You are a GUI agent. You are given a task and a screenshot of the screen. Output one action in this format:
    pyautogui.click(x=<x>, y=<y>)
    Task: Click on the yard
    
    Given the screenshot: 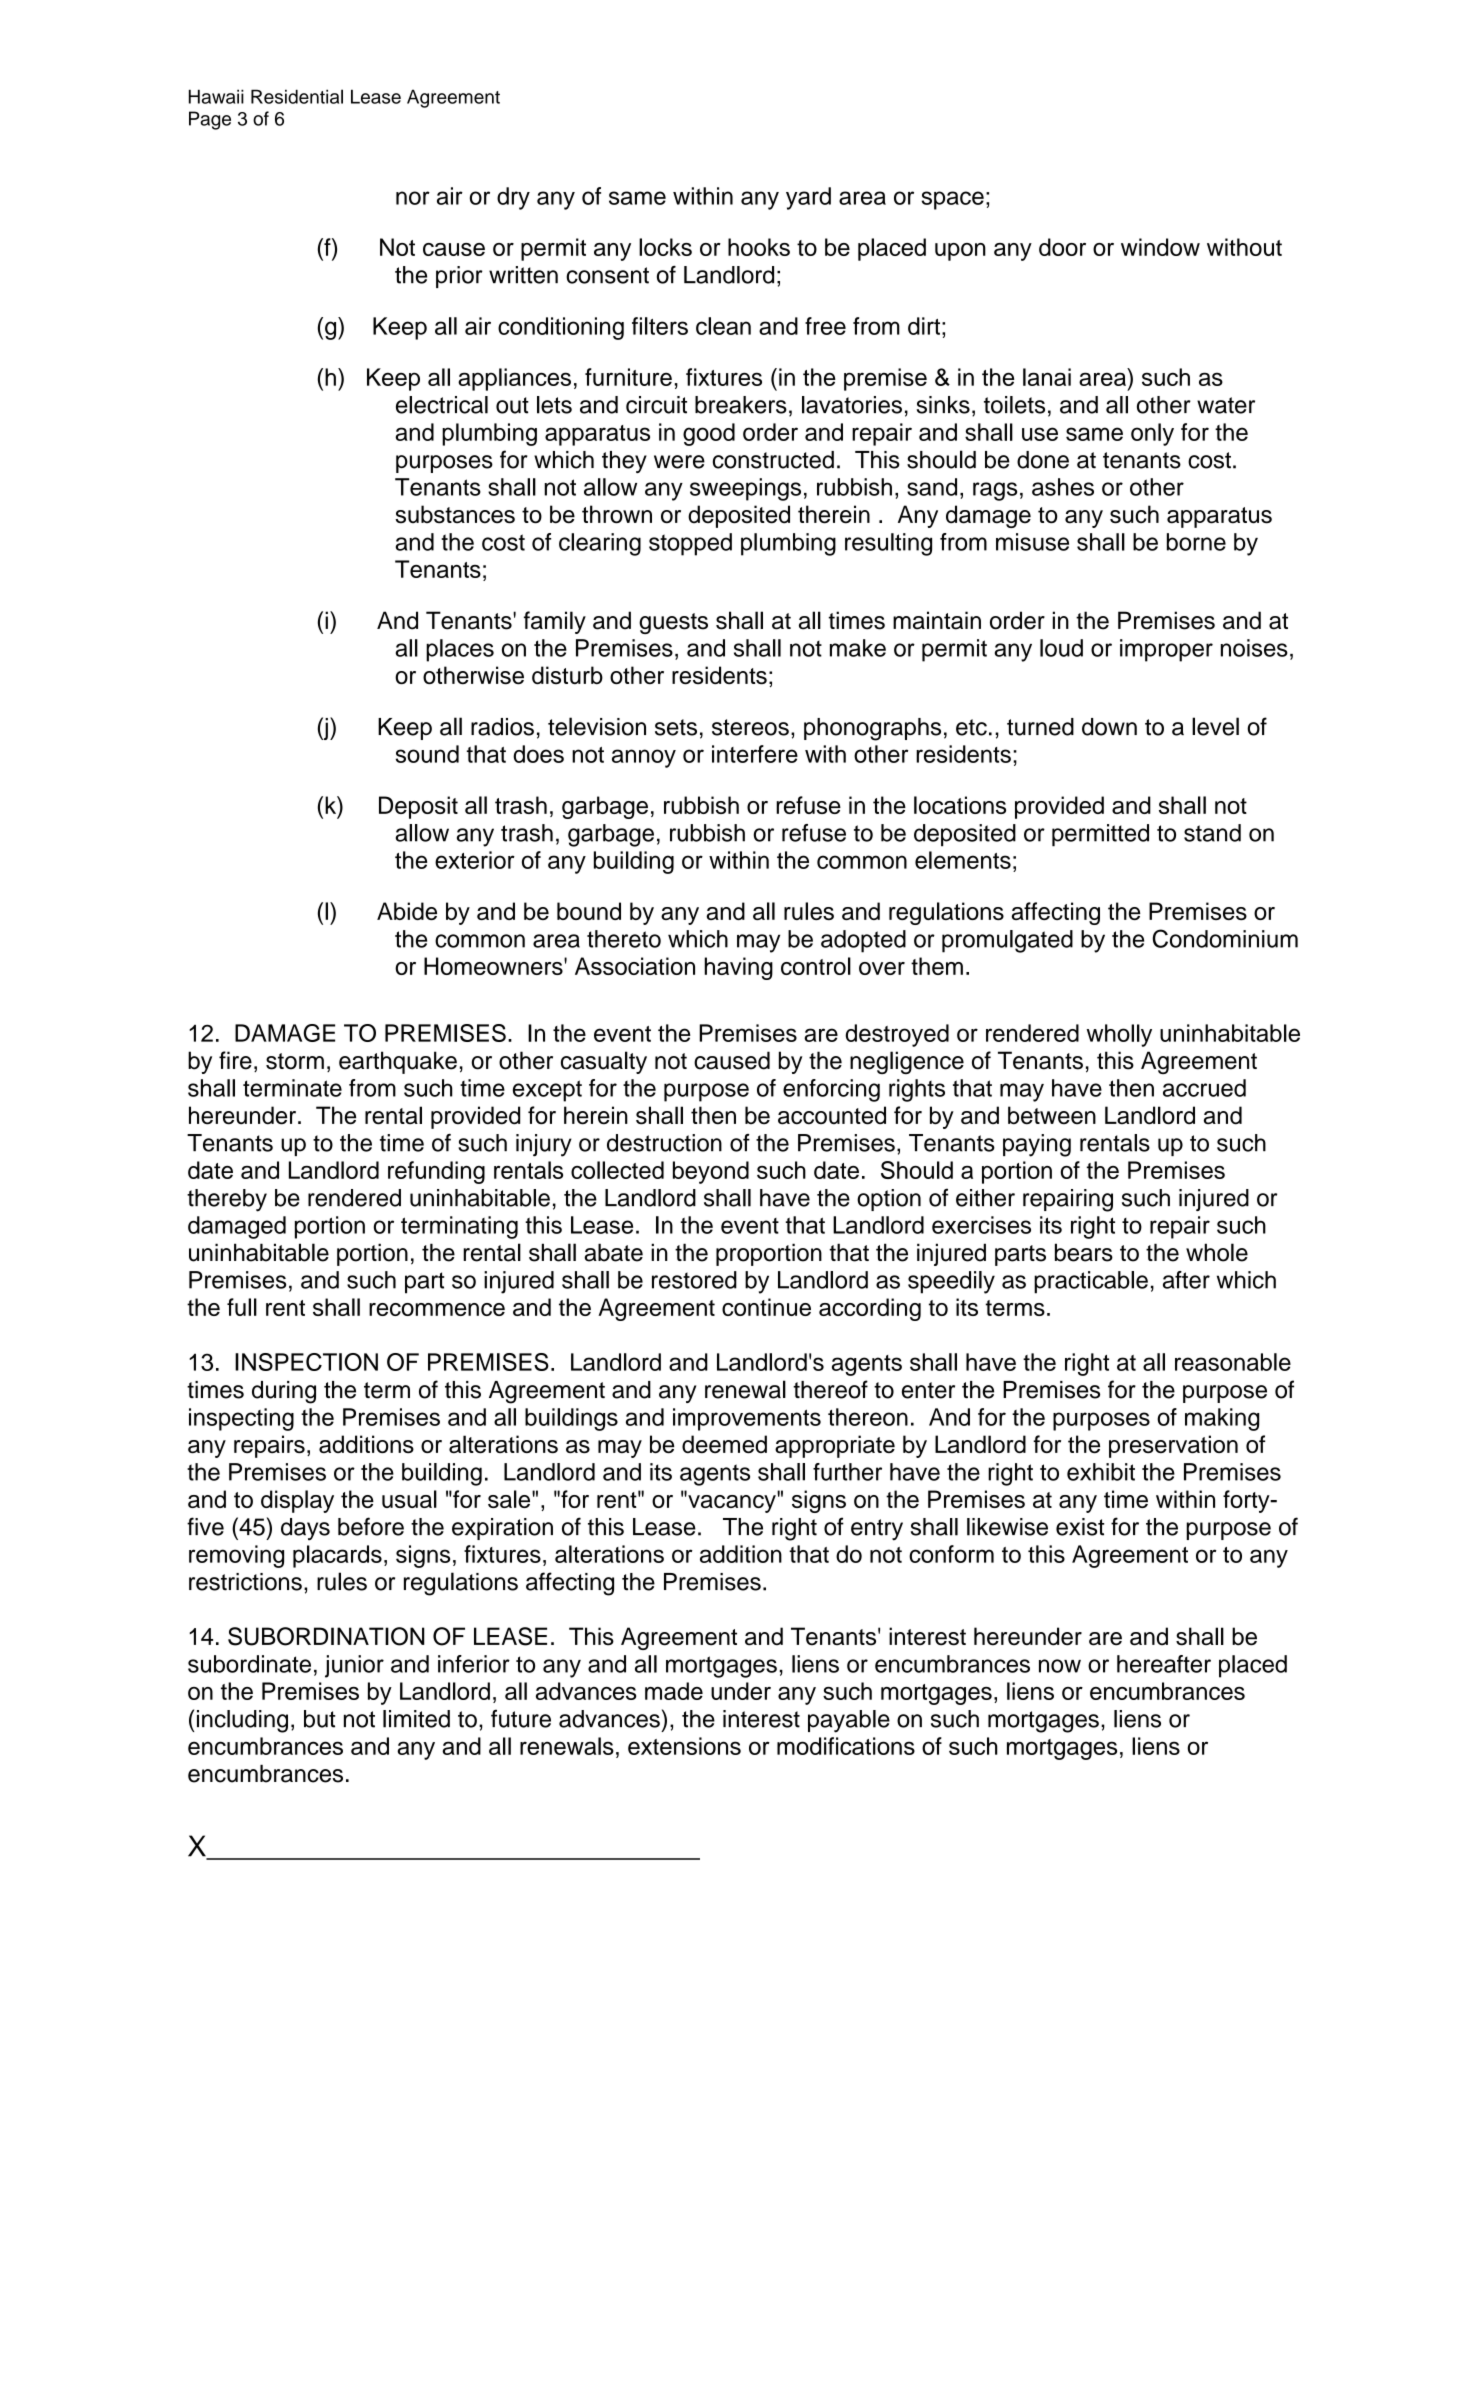 What is the action you would take?
    pyautogui.click(x=808, y=198)
